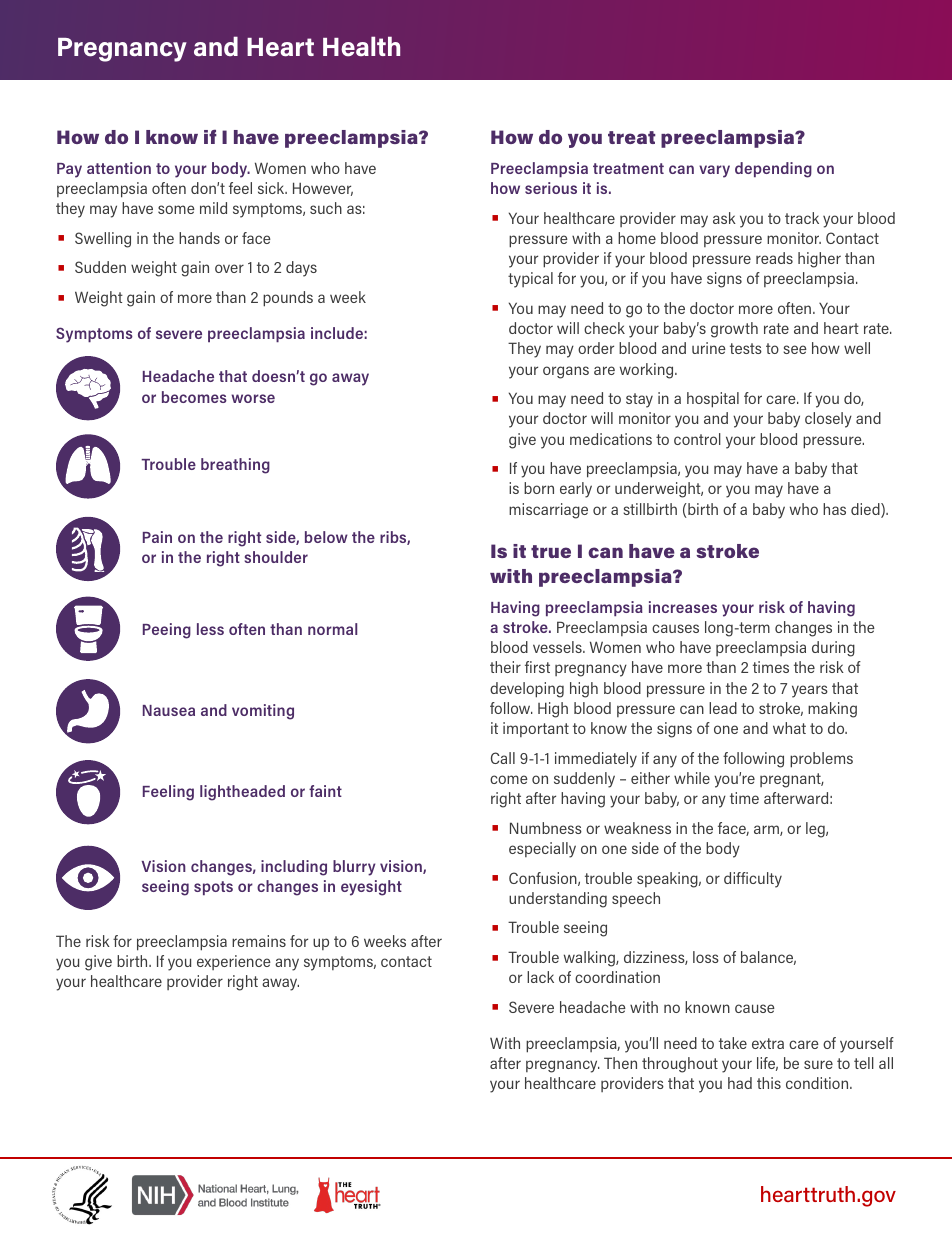 This image has width=952, height=1233. I want to click on spots, so click(213, 888).
